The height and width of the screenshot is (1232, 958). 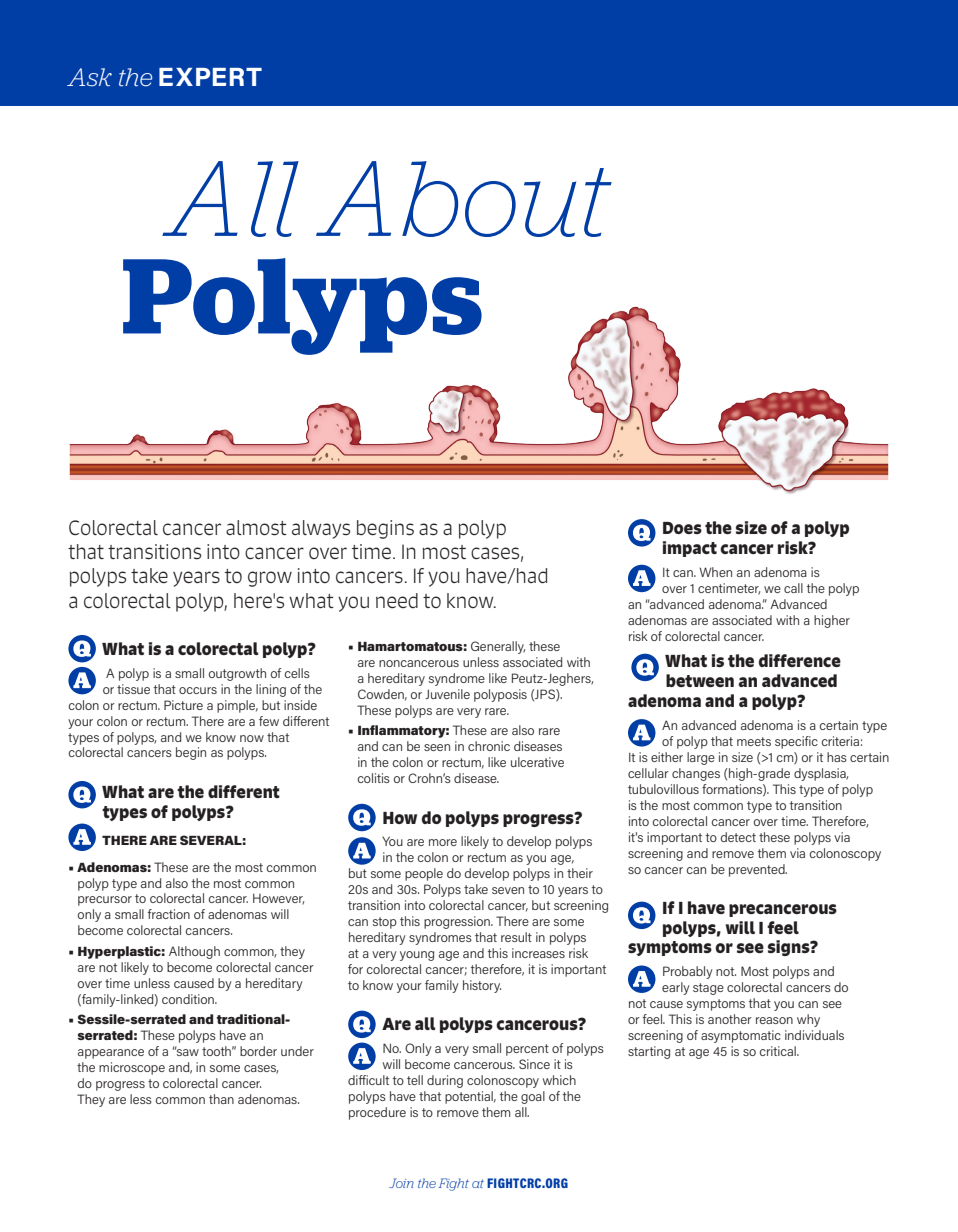 I want to click on About, so click(x=464, y=199).
